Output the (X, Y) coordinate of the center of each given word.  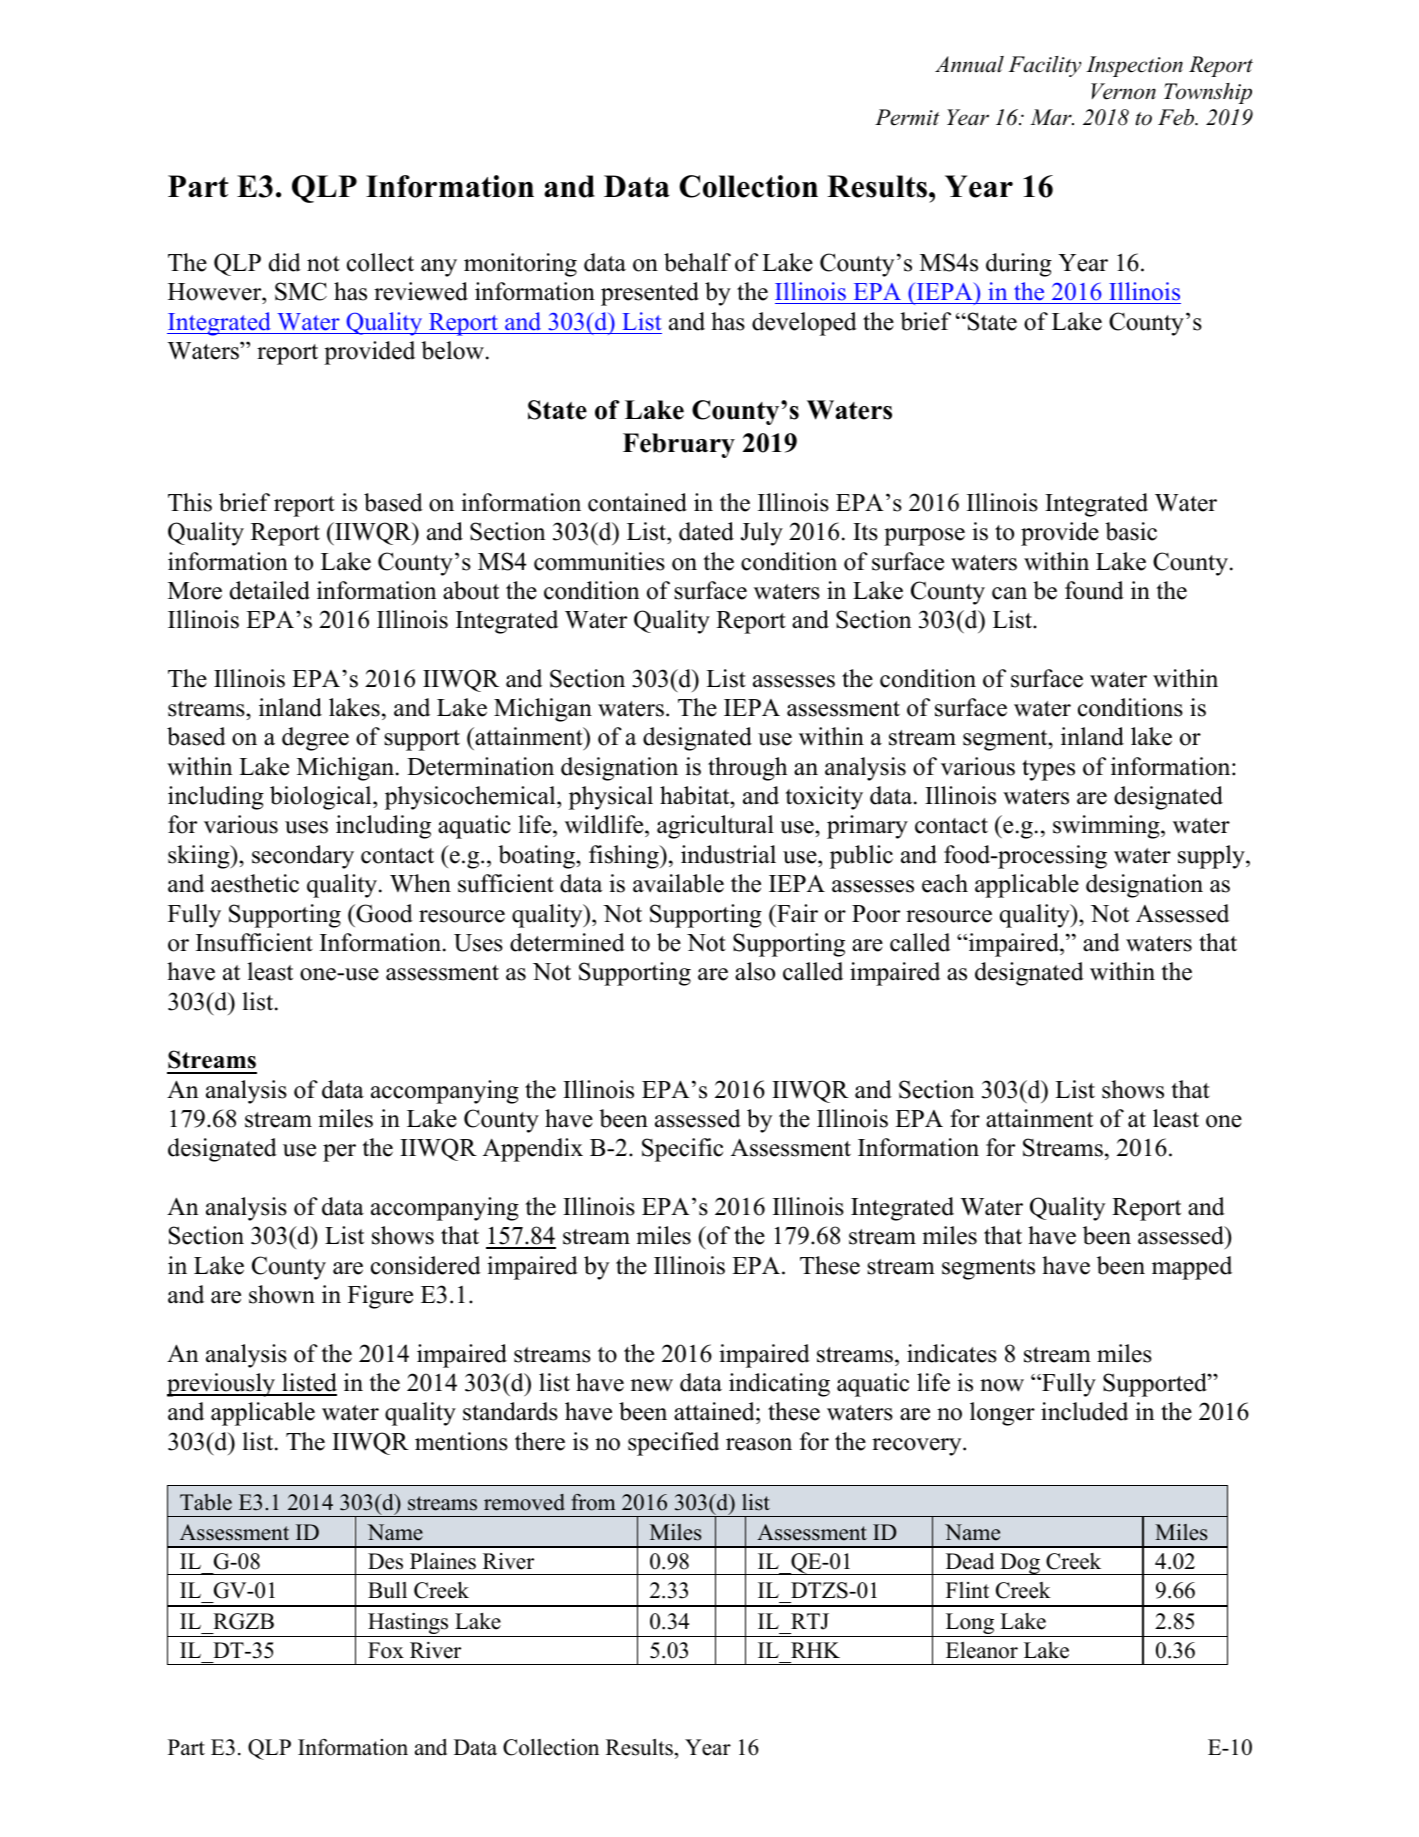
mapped (1192, 1268)
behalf (697, 262)
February (679, 445)
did (285, 262)
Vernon (1123, 91)
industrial (728, 854)
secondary (303, 857)
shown (282, 1294)
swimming (1107, 827)
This (190, 502)
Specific (682, 1150)
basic (1131, 531)
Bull (387, 1590)
